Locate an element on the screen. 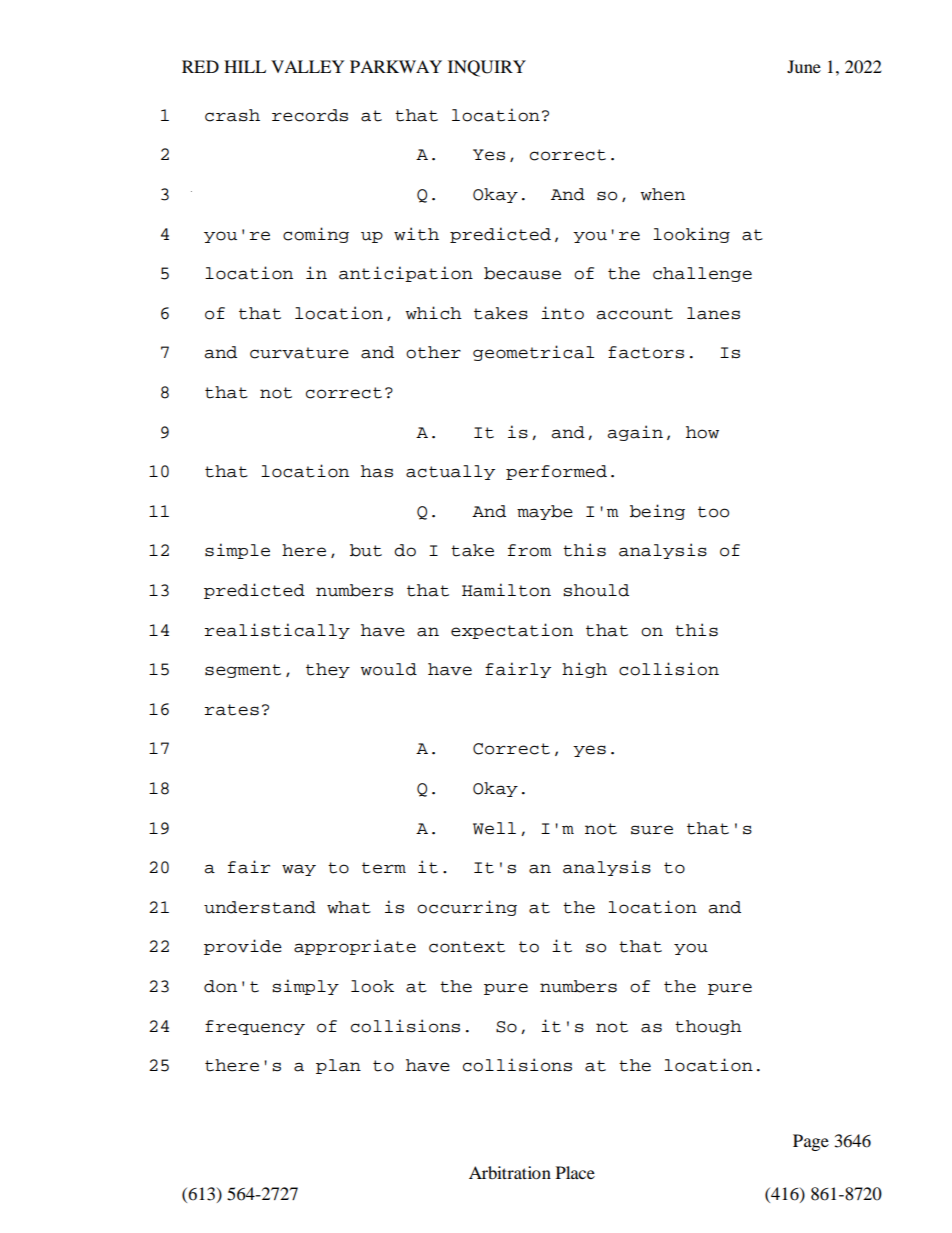 This screenshot has height=1233, width=952. INQUIRY is located at coordinates (487, 68).
